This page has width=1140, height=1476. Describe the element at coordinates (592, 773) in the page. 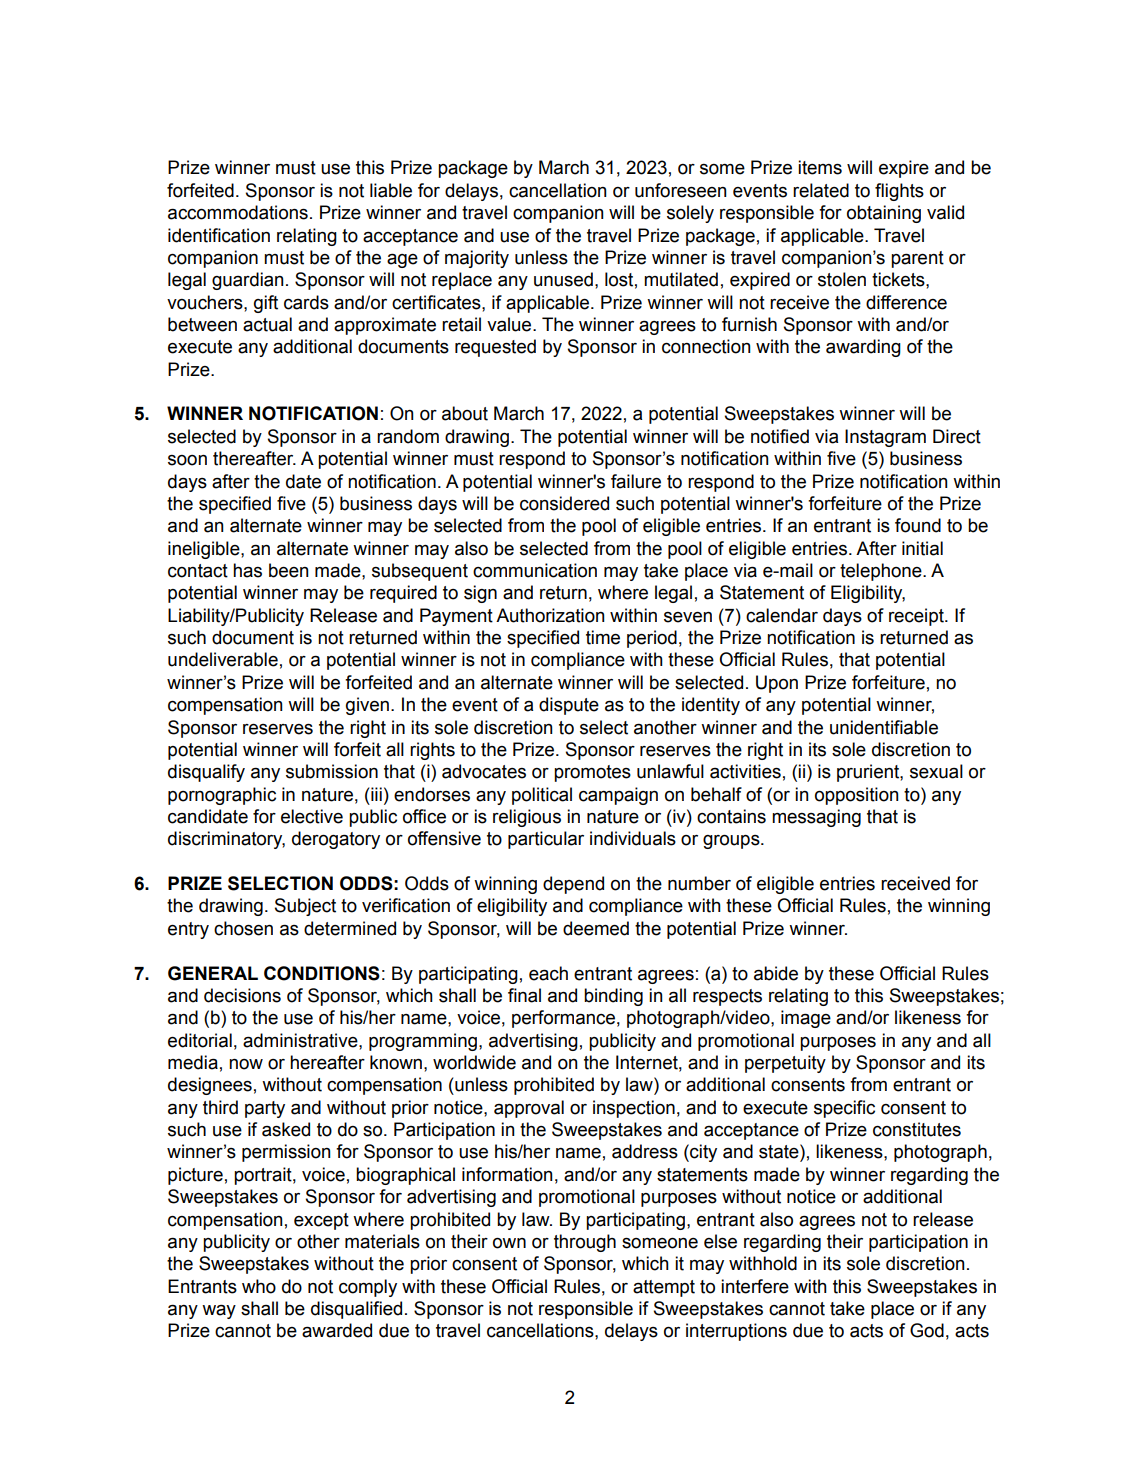

I see `promotes` at that location.
